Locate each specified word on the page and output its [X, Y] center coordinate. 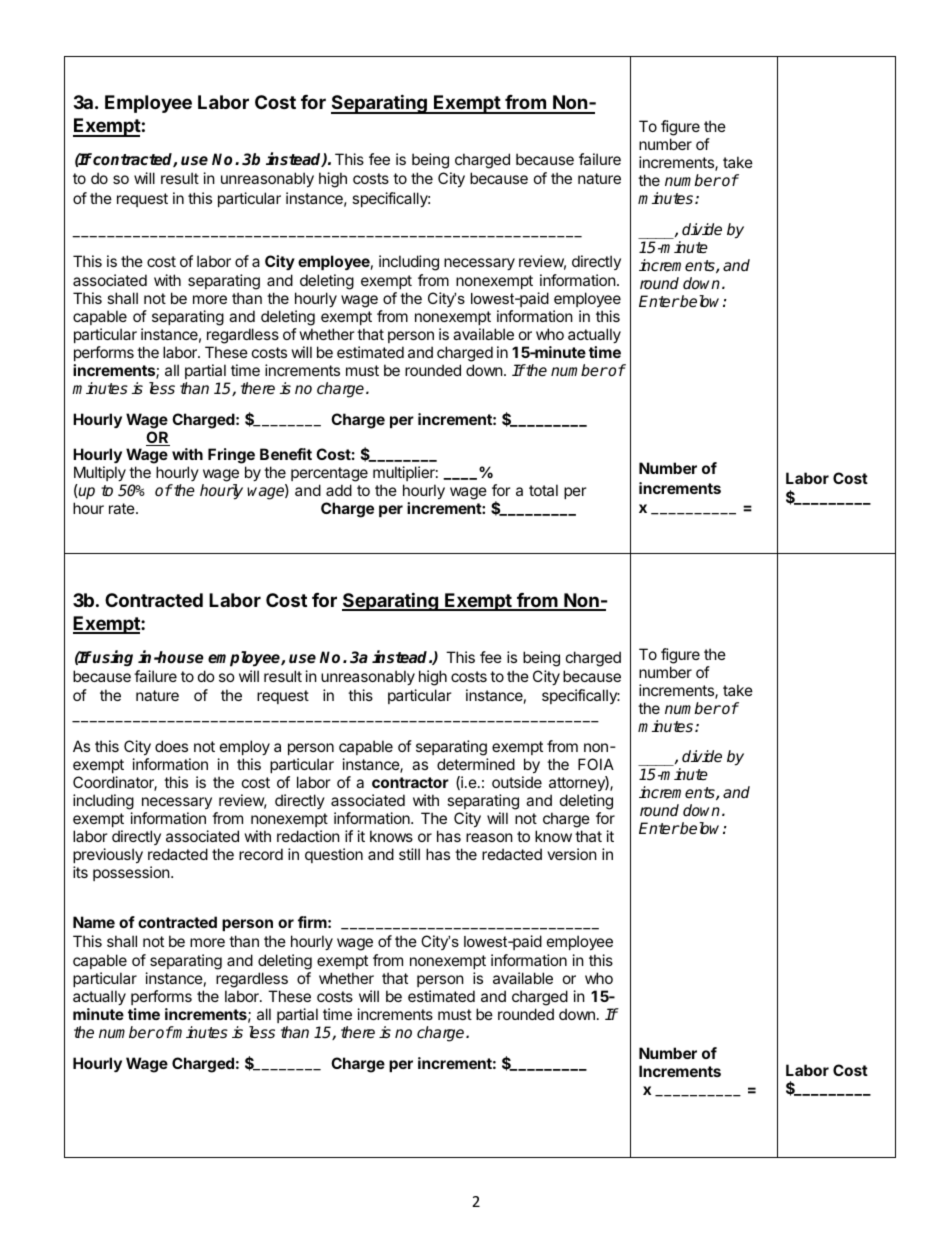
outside [517, 782]
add [339, 490]
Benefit [286, 454]
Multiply [100, 475]
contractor [410, 782]
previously [108, 857]
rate [123, 508]
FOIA [596, 764]
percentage [329, 476]
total [543, 490]
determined [476, 764]
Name [94, 922]
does [171, 746]
